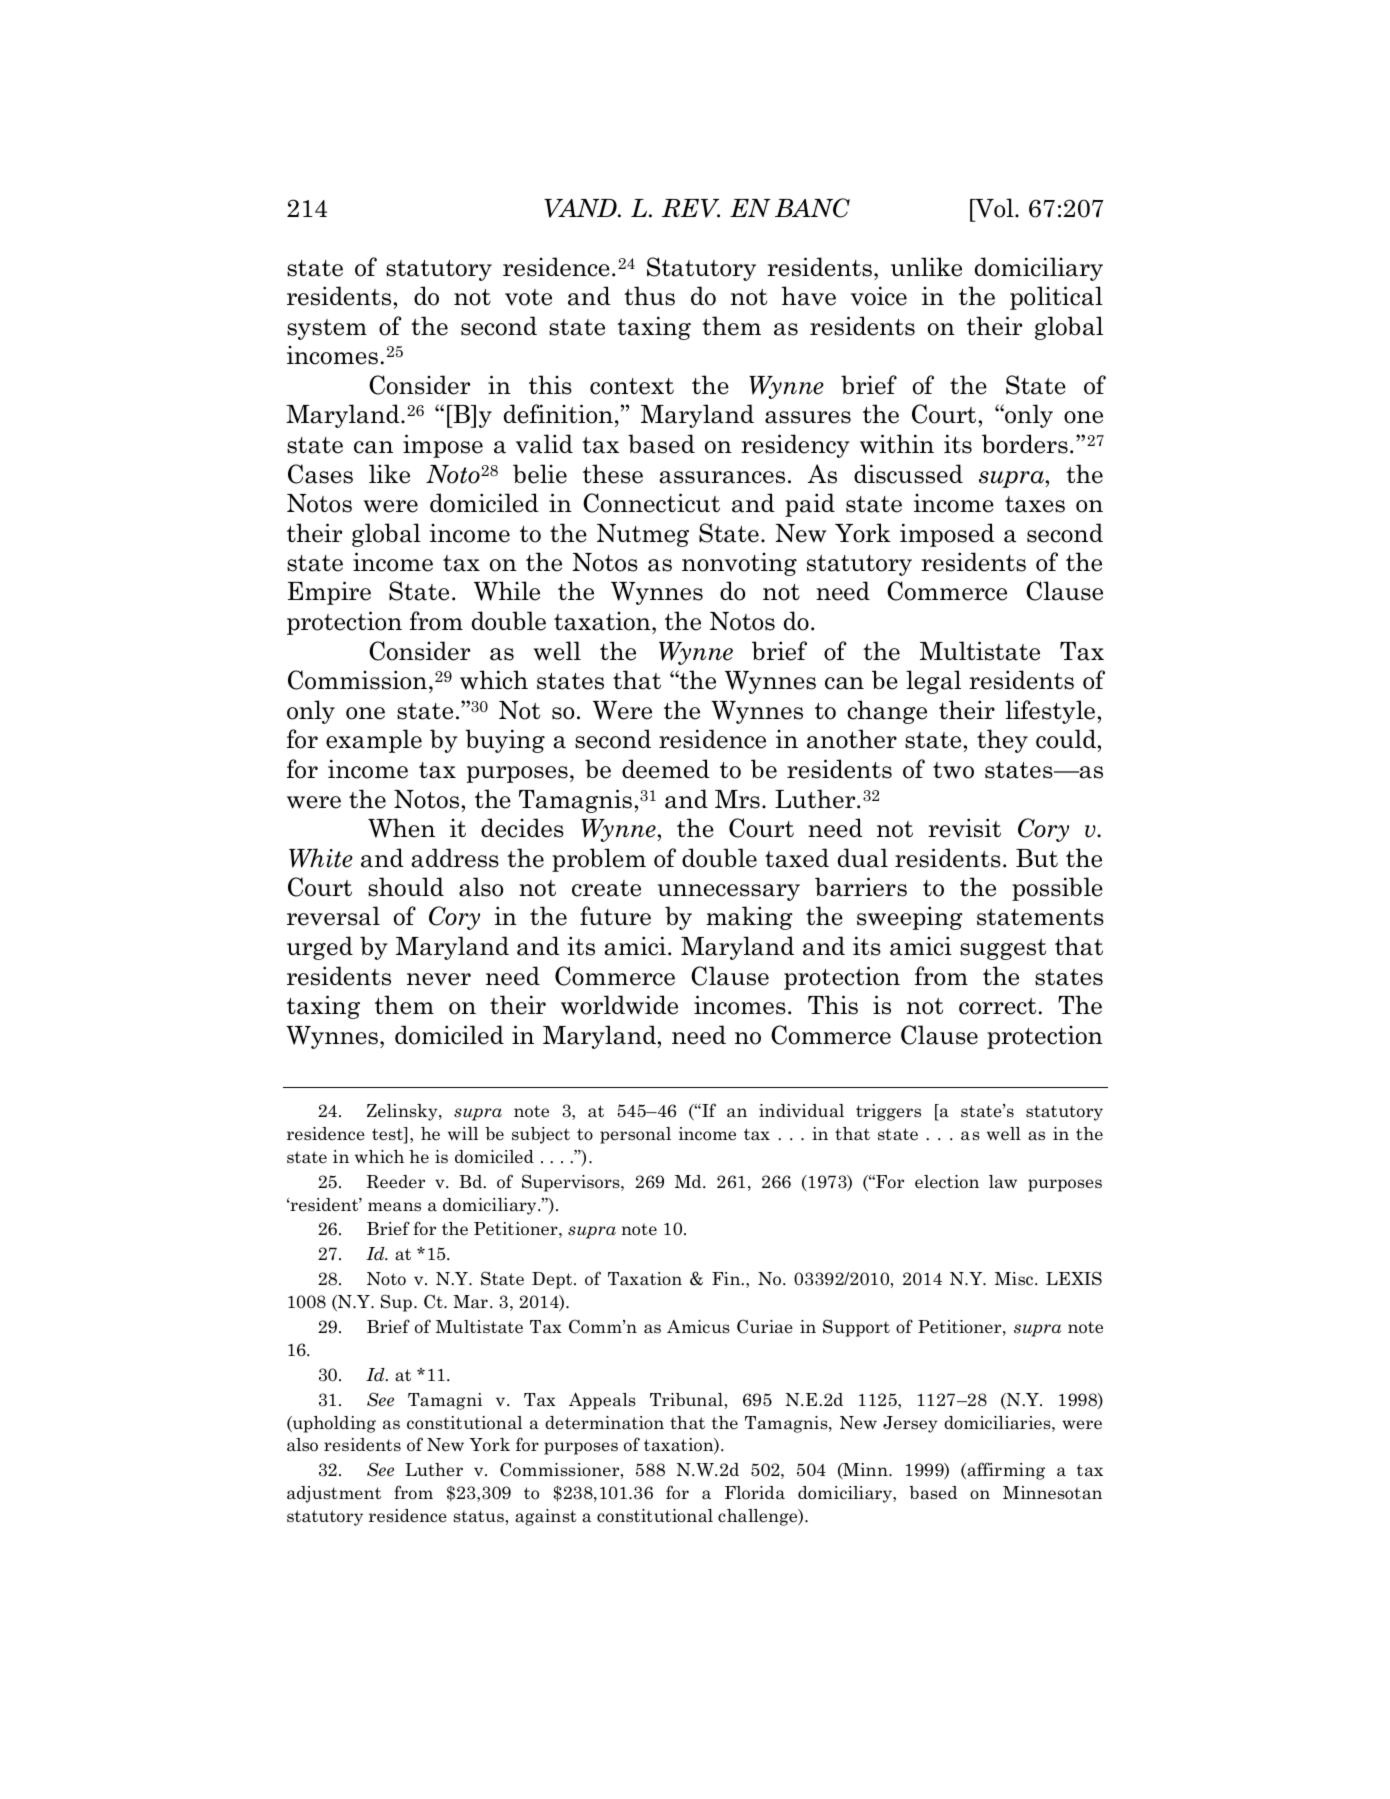 The height and width of the page is (1799, 1390). I want to click on they, so click(1002, 741).
